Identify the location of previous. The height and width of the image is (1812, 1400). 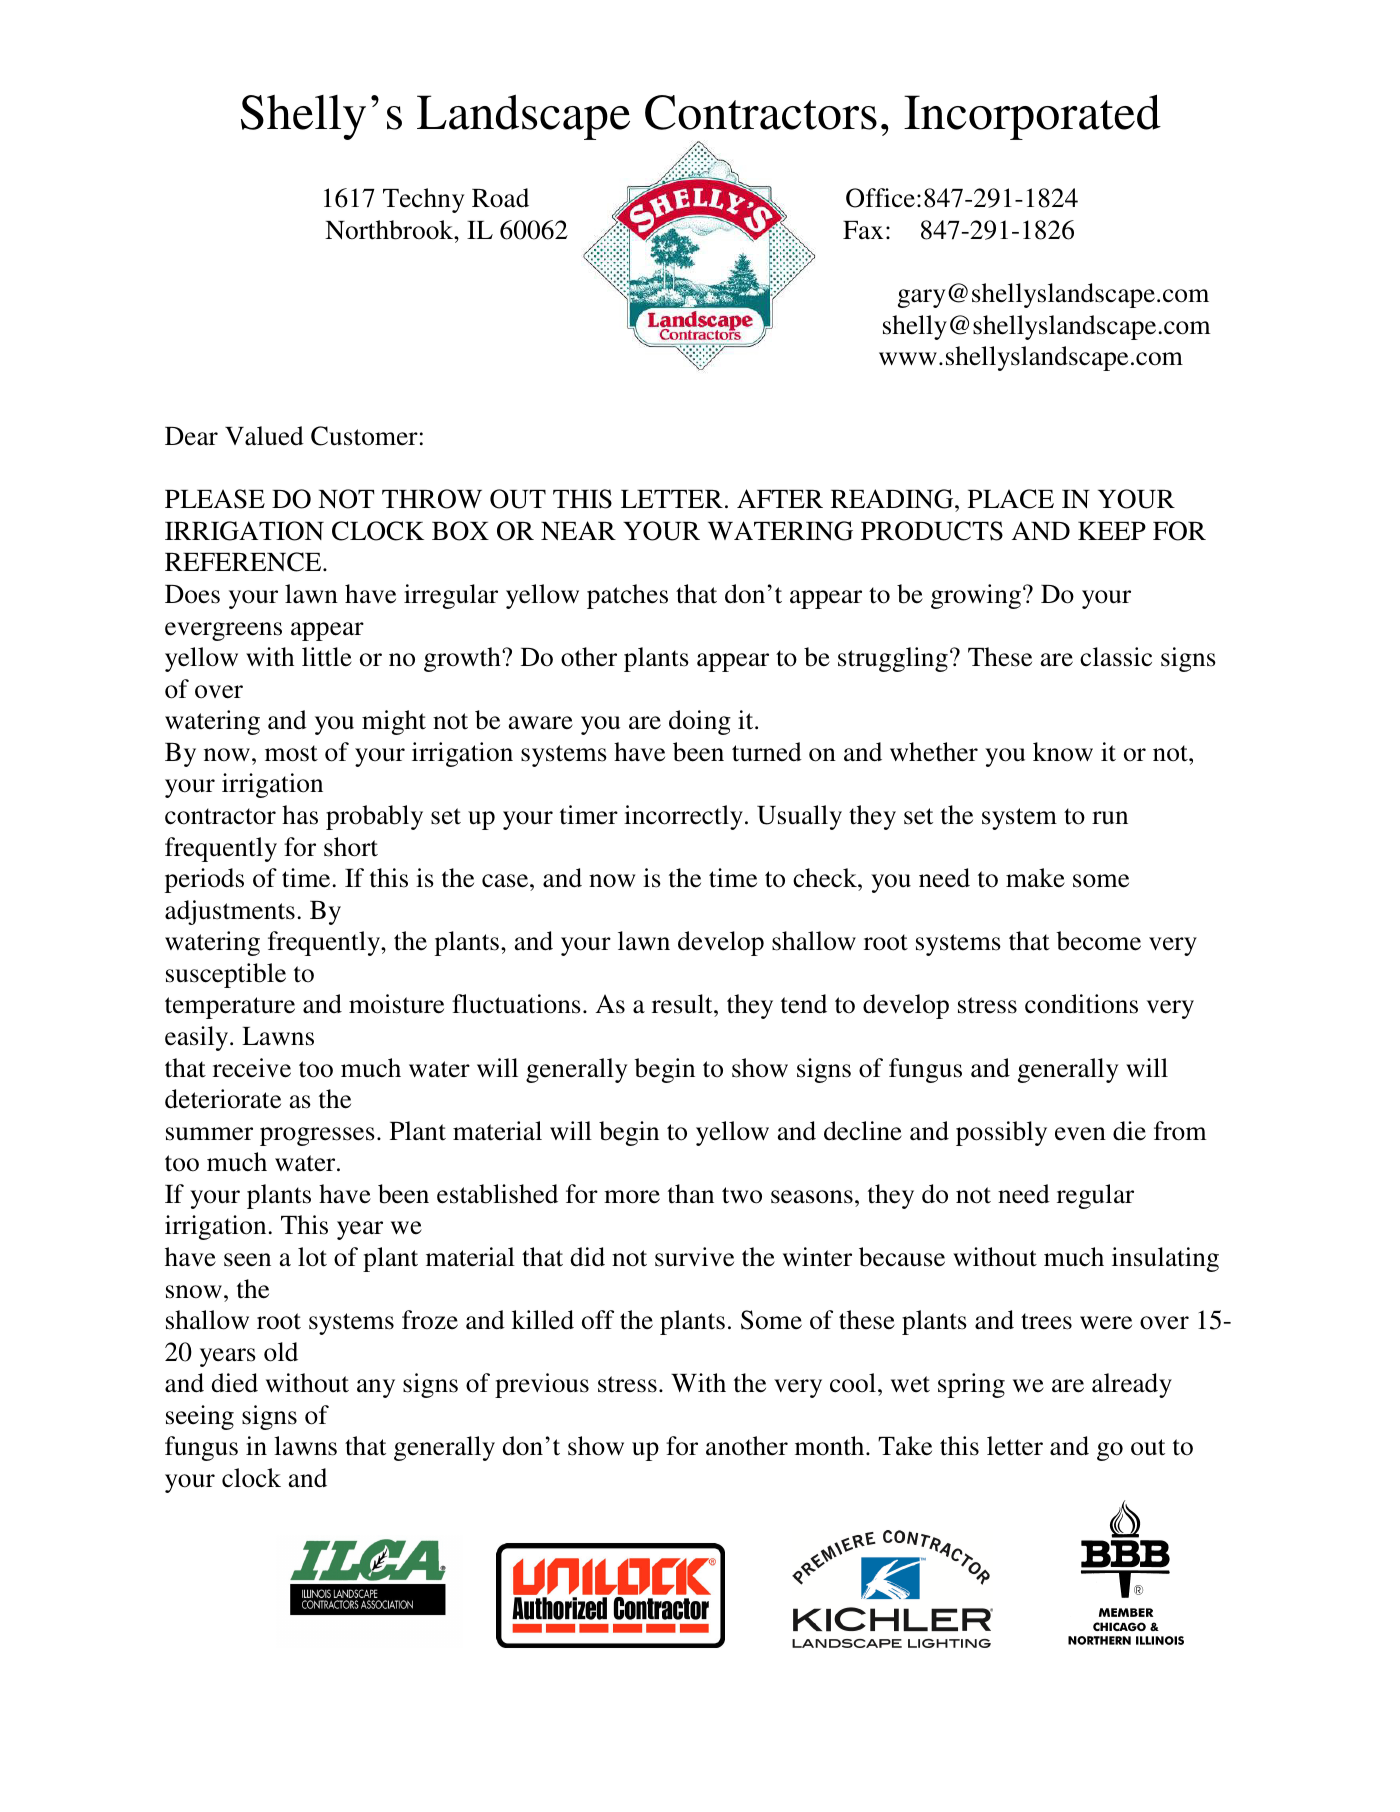
(542, 1385).
